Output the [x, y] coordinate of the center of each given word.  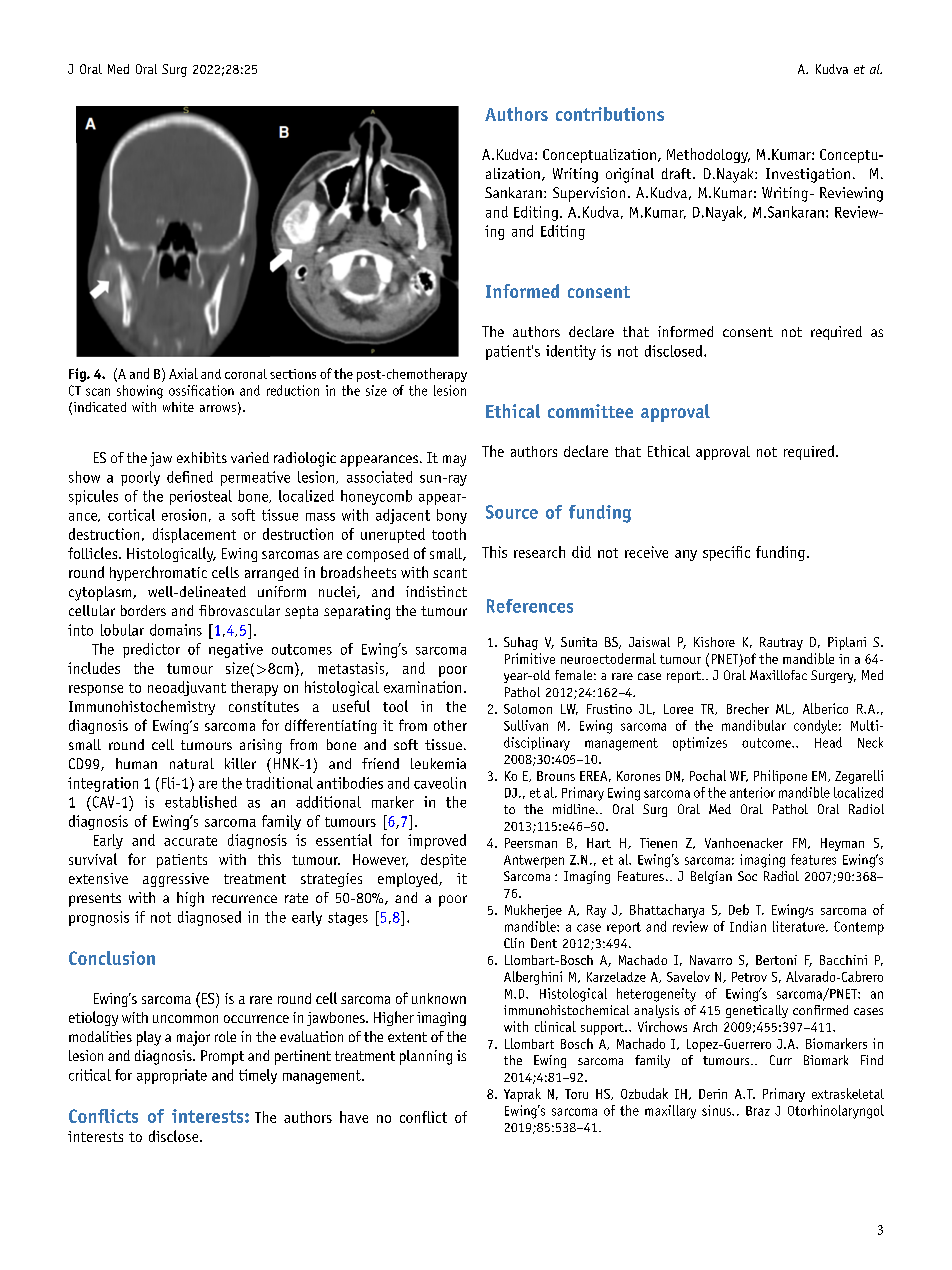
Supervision [589, 194]
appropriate [172, 1076]
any [686, 555]
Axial [183, 373]
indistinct [436, 591]
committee [590, 411]
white [178, 407]
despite [443, 861]
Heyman [842, 844]
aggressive [176, 880]
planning [426, 1057]
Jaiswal [649, 642]
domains [176, 630]
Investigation [808, 175]
